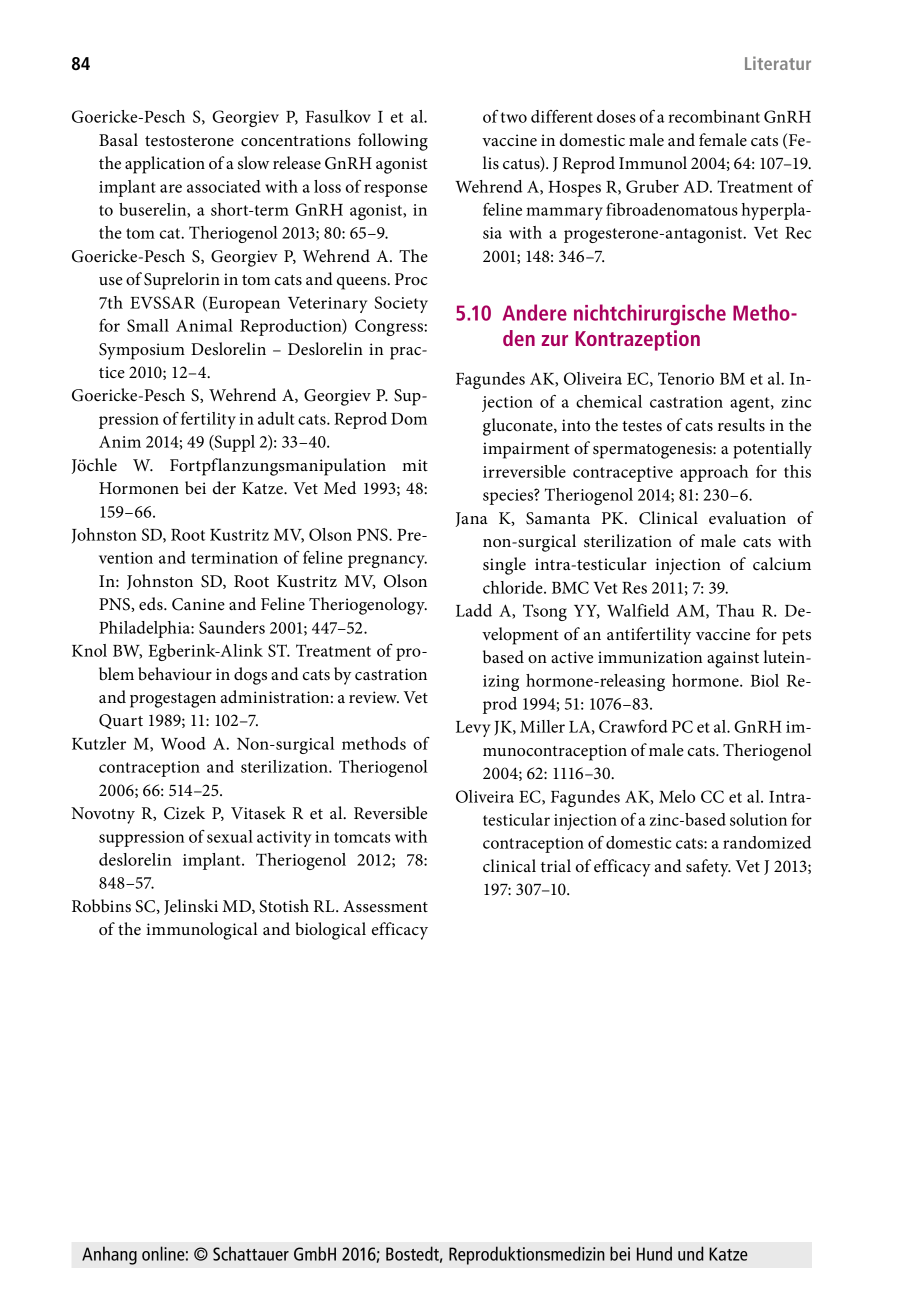 The height and width of the screenshot is (1316, 905). What do you see at coordinates (101, 906) in the screenshot?
I see `Robbins` at bounding box center [101, 906].
